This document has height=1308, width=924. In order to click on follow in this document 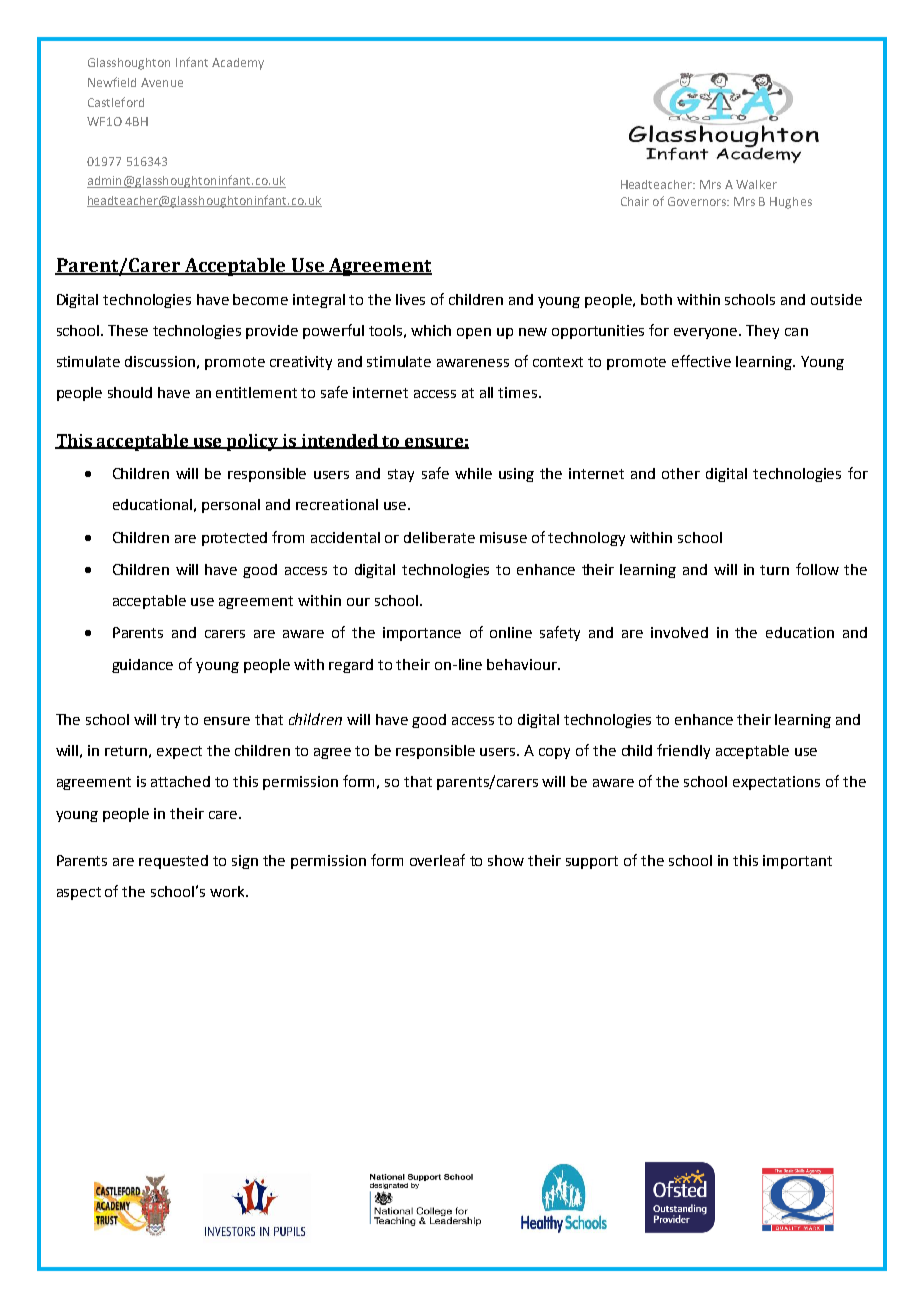, I will do `click(817, 569)`.
